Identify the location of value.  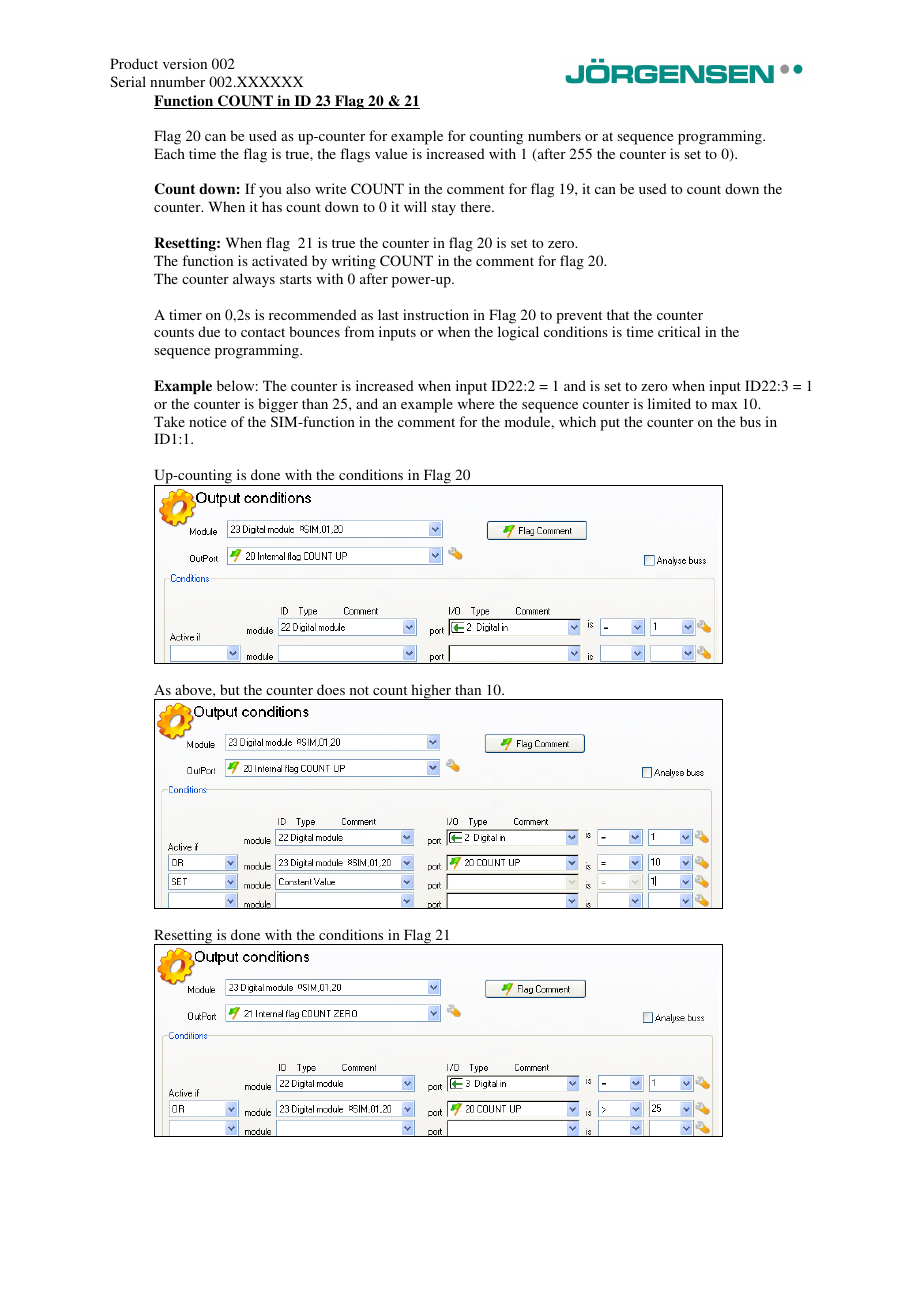
(391, 153).
